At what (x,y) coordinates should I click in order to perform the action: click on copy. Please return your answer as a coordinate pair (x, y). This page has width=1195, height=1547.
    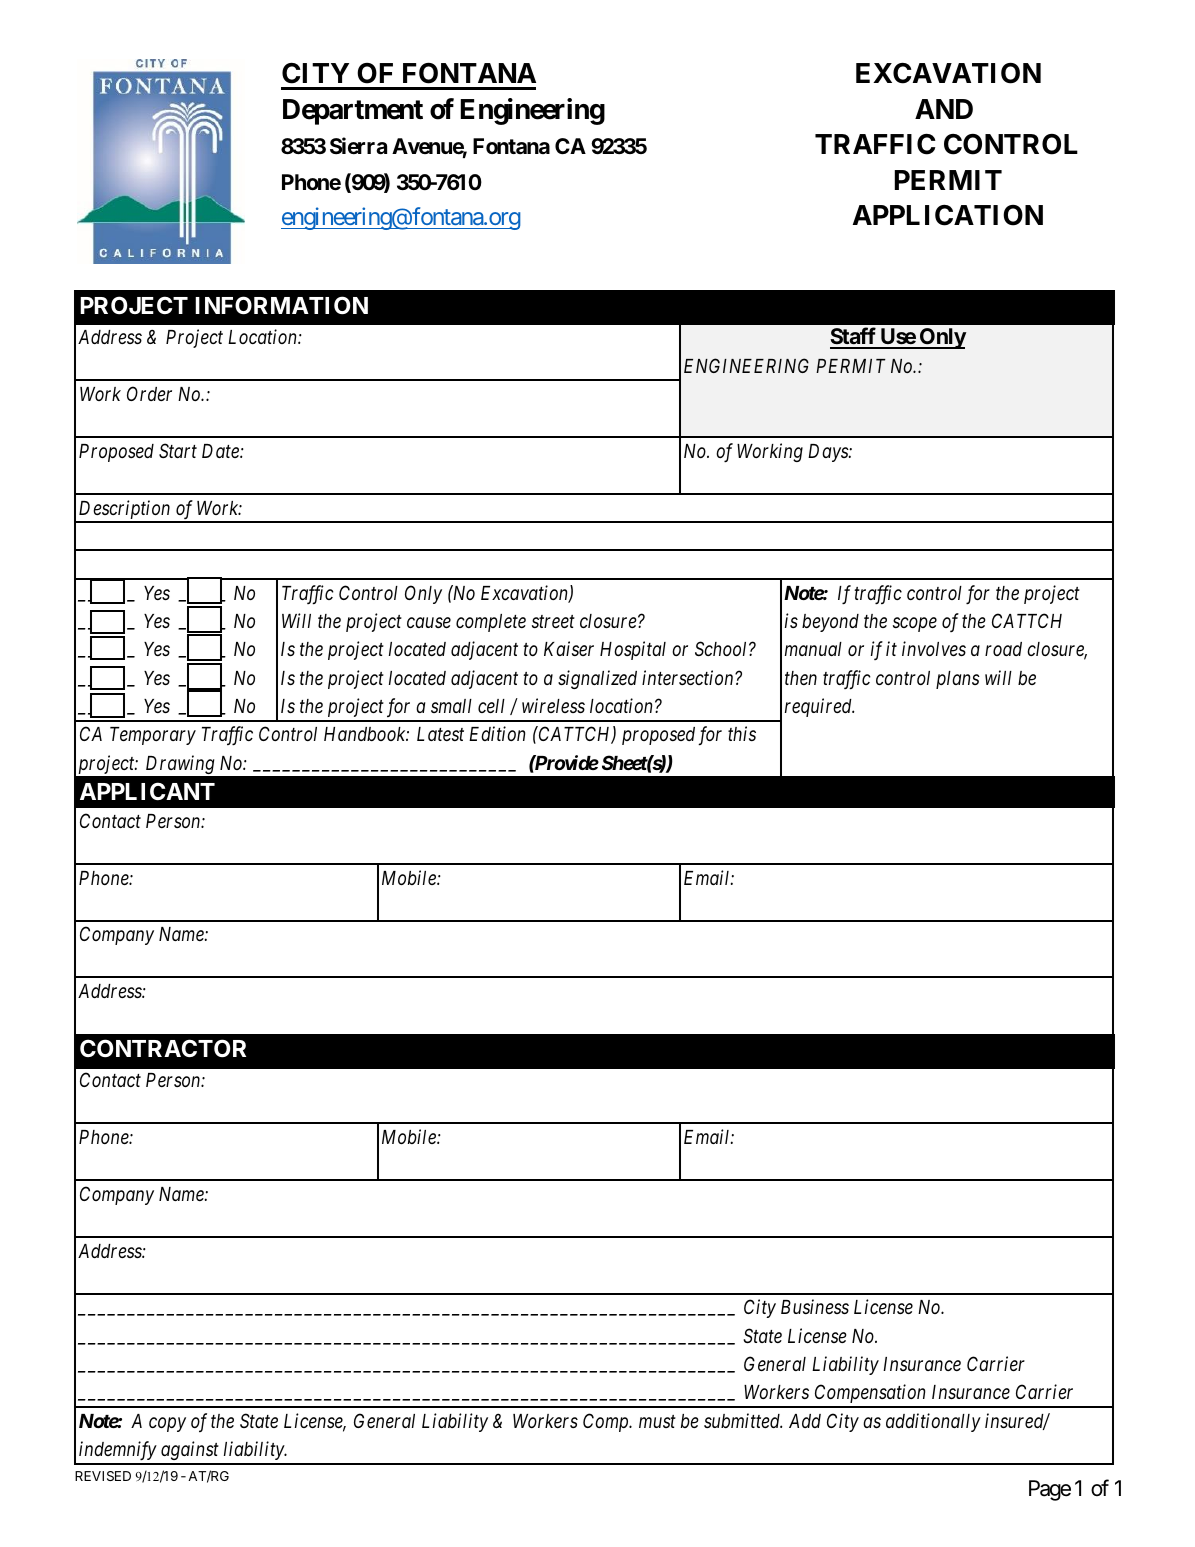
    Looking at the image, I should click on (167, 1424).
